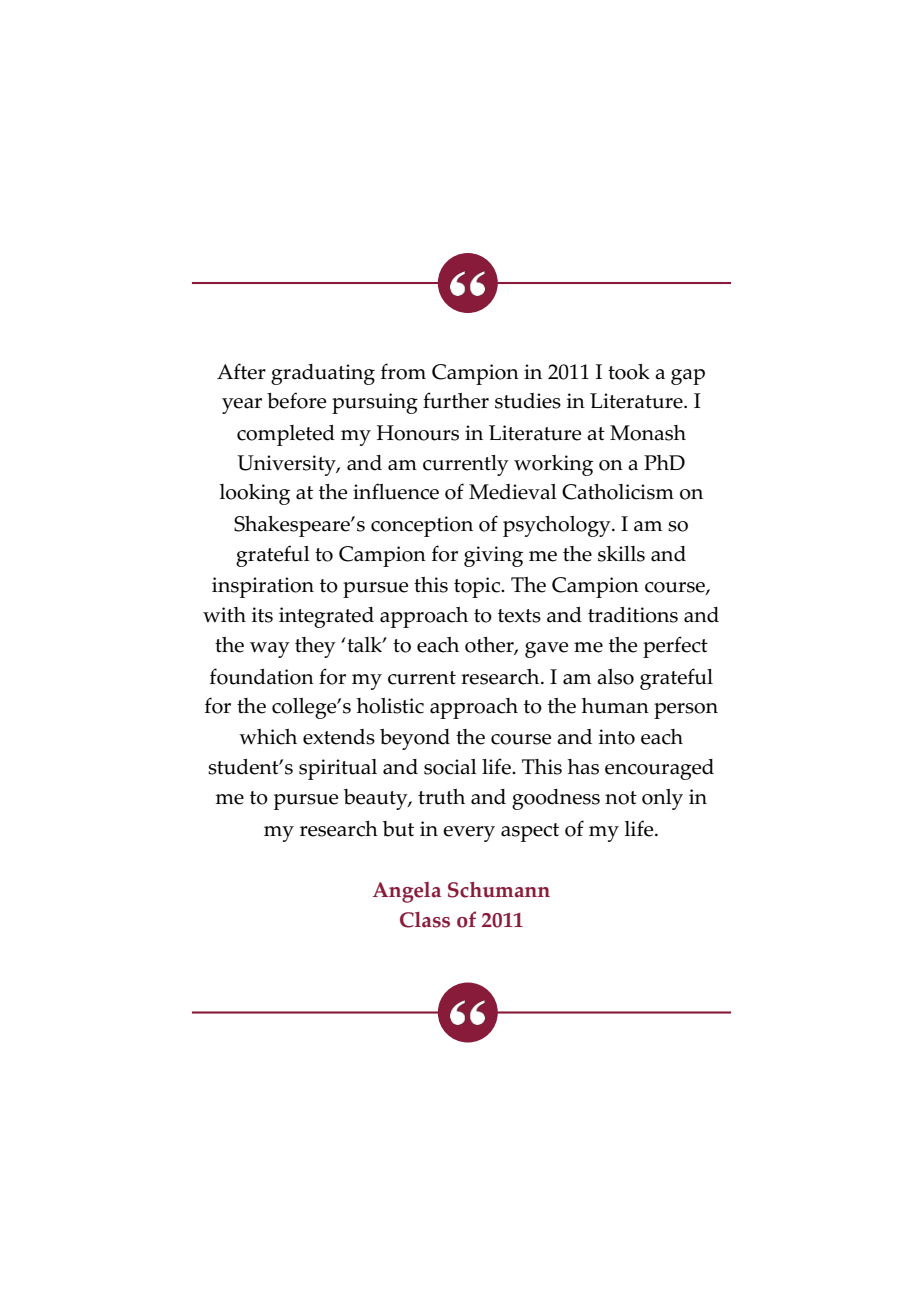  What do you see at coordinates (268, 737) in the document?
I see `which` at bounding box center [268, 737].
